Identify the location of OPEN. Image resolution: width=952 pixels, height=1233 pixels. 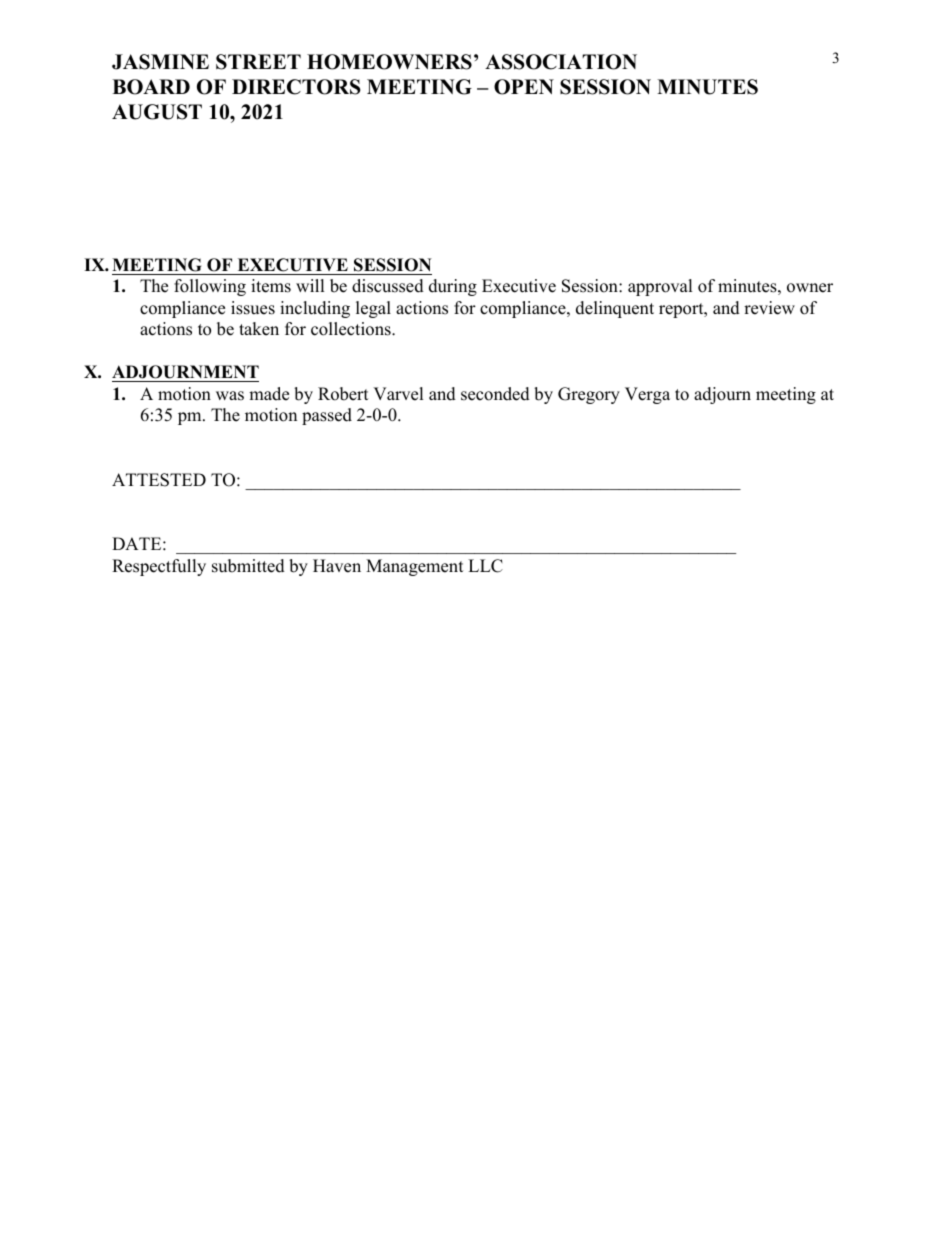
(524, 87).
